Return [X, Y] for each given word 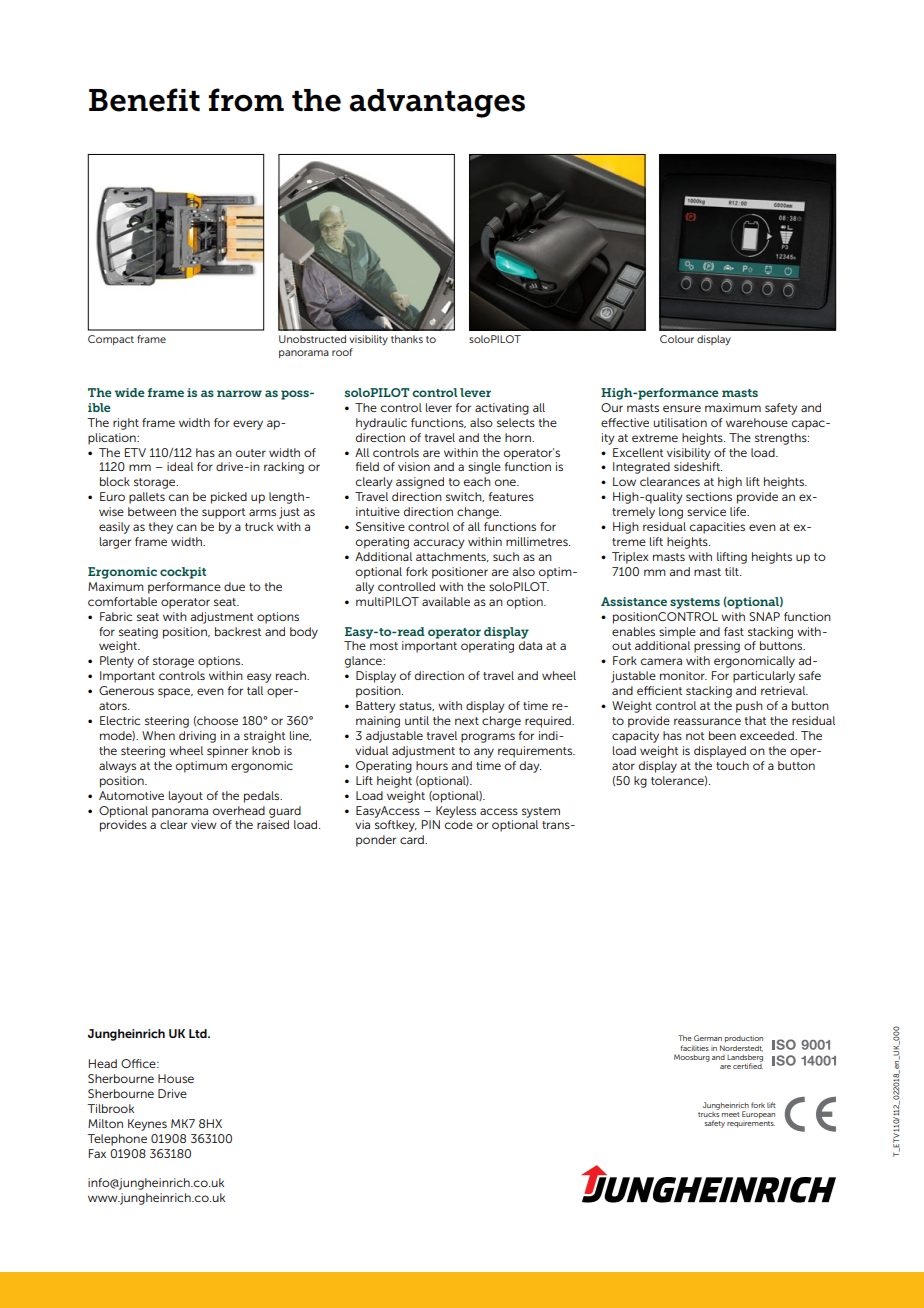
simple [677, 633]
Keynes [147, 1125]
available [446, 601]
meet [731, 1114]
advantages [437, 103]
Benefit [144, 100]
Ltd [199, 1033]
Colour [677, 339]
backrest [238, 631]
